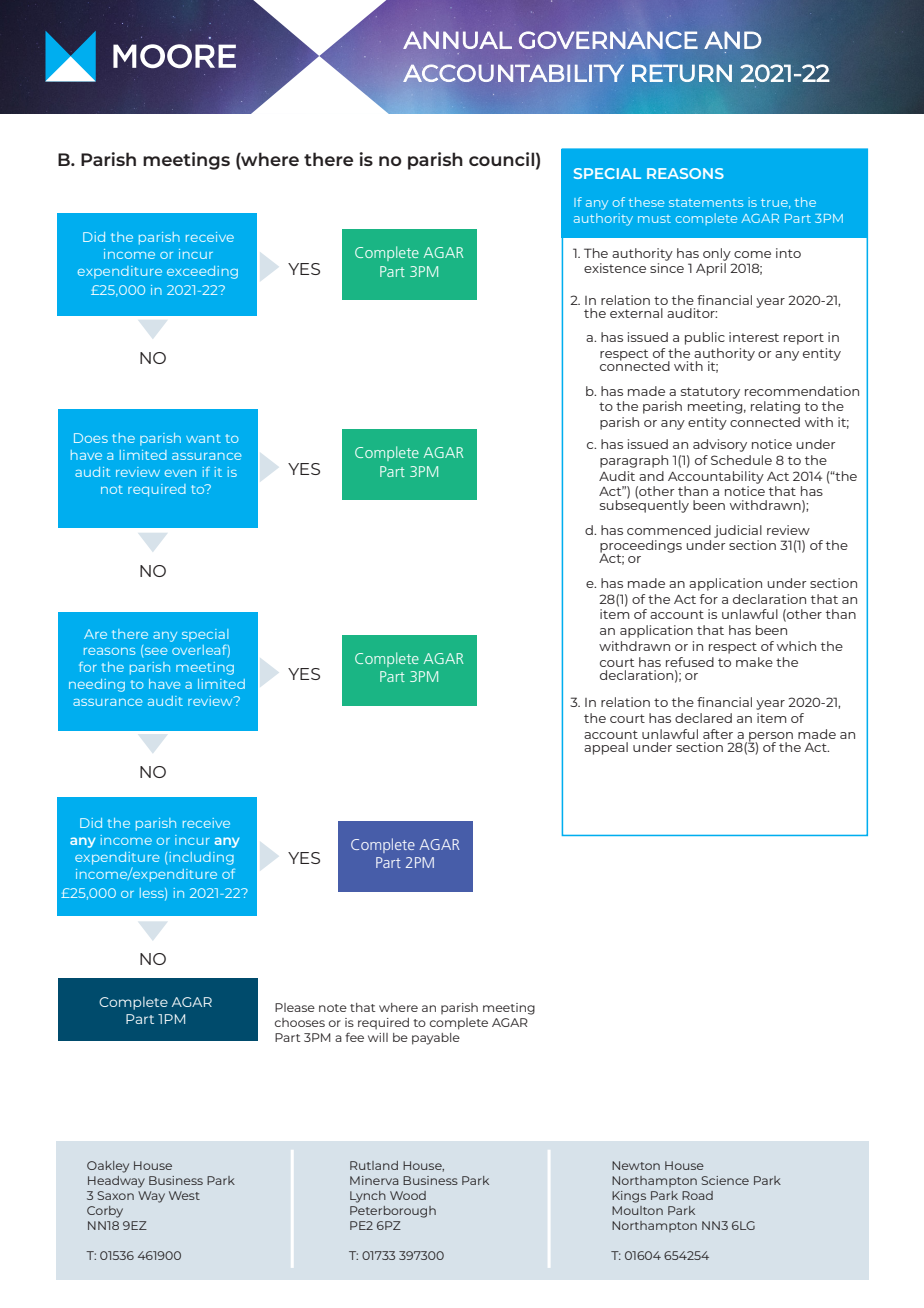 This page has width=924, height=1308. Describe the element at coordinates (636, 1165) in the page. I see `Newton` at that location.
